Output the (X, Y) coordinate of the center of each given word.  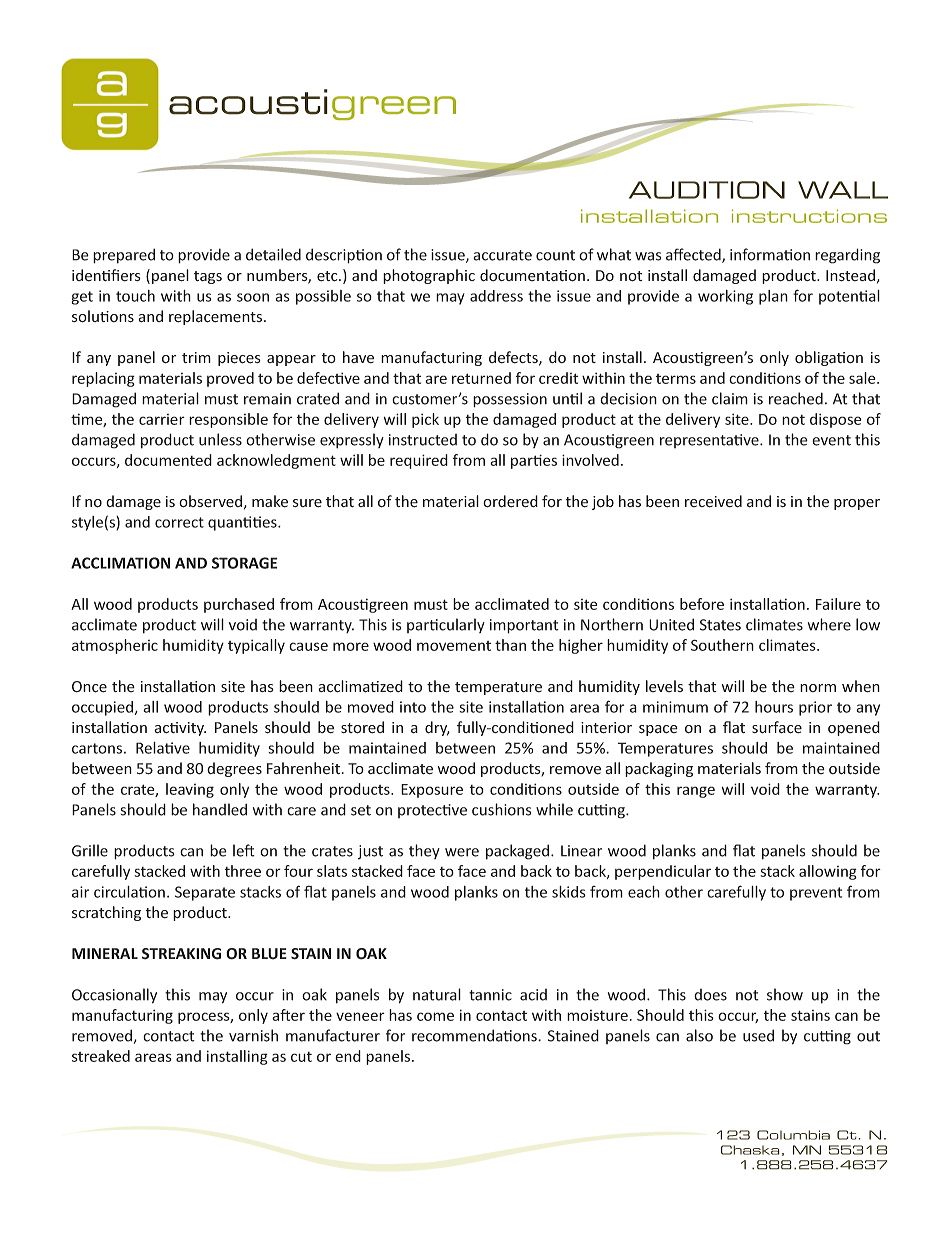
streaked (101, 1056)
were (462, 852)
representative (710, 441)
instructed (423, 440)
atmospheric (115, 646)
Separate (205, 893)
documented (168, 460)
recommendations (475, 1035)
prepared (124, 256)
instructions (809, 216)
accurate (502, 255)
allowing (828, 872)
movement (454, 646)
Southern (722, 645)
